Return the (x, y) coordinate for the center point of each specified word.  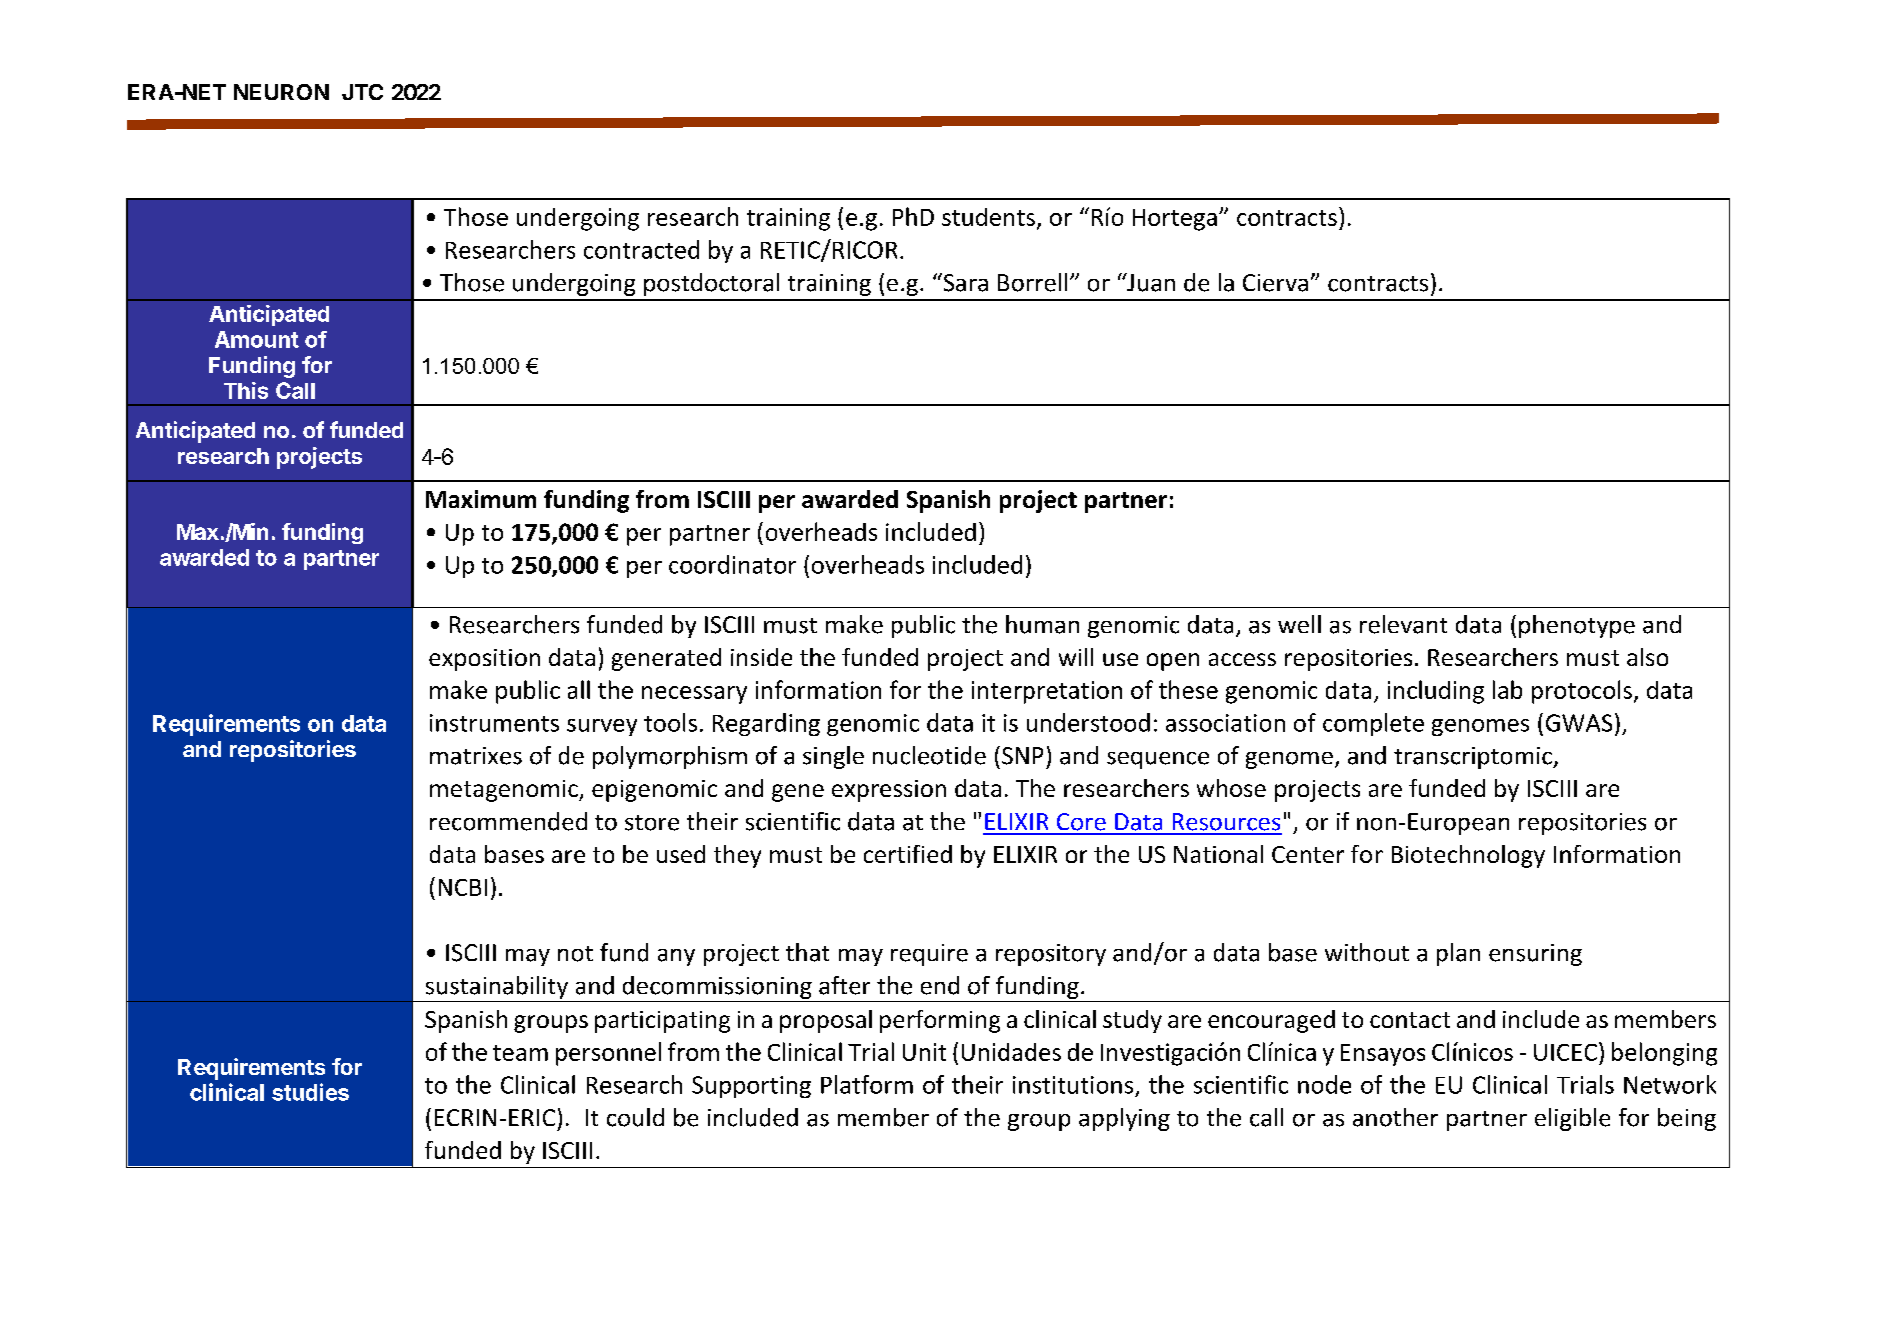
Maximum (481, 499)
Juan (1150, 282)
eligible (1572, 1119)
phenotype (1577, 626)
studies (310, 1092)
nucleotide (929, 755)
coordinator (732, 564)
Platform (867, 1084)
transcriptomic (1474, 758)
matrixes (476, 756)
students (988, 217)
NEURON (281, 92)
